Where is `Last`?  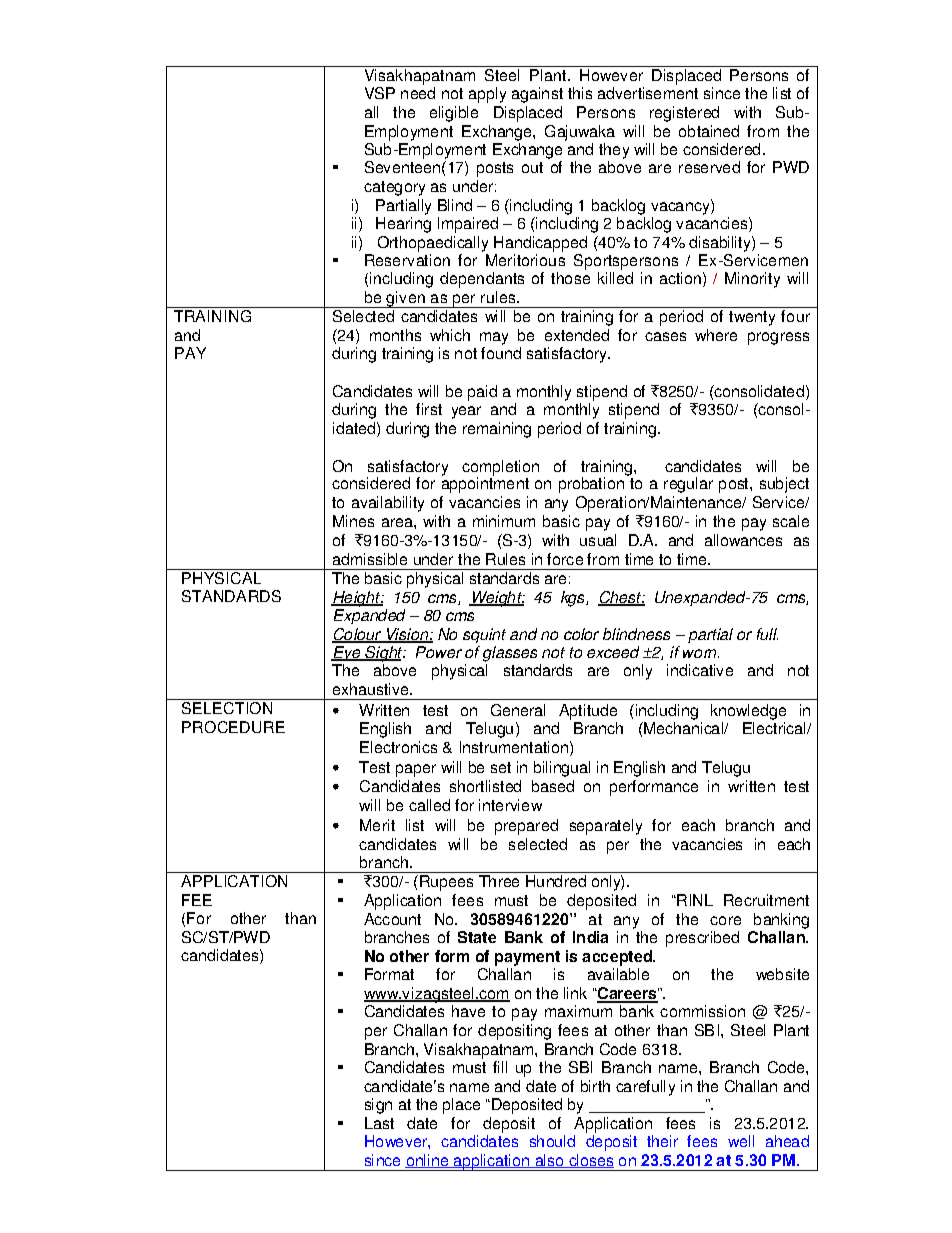
Last is located at coordinates (379, 1123).
